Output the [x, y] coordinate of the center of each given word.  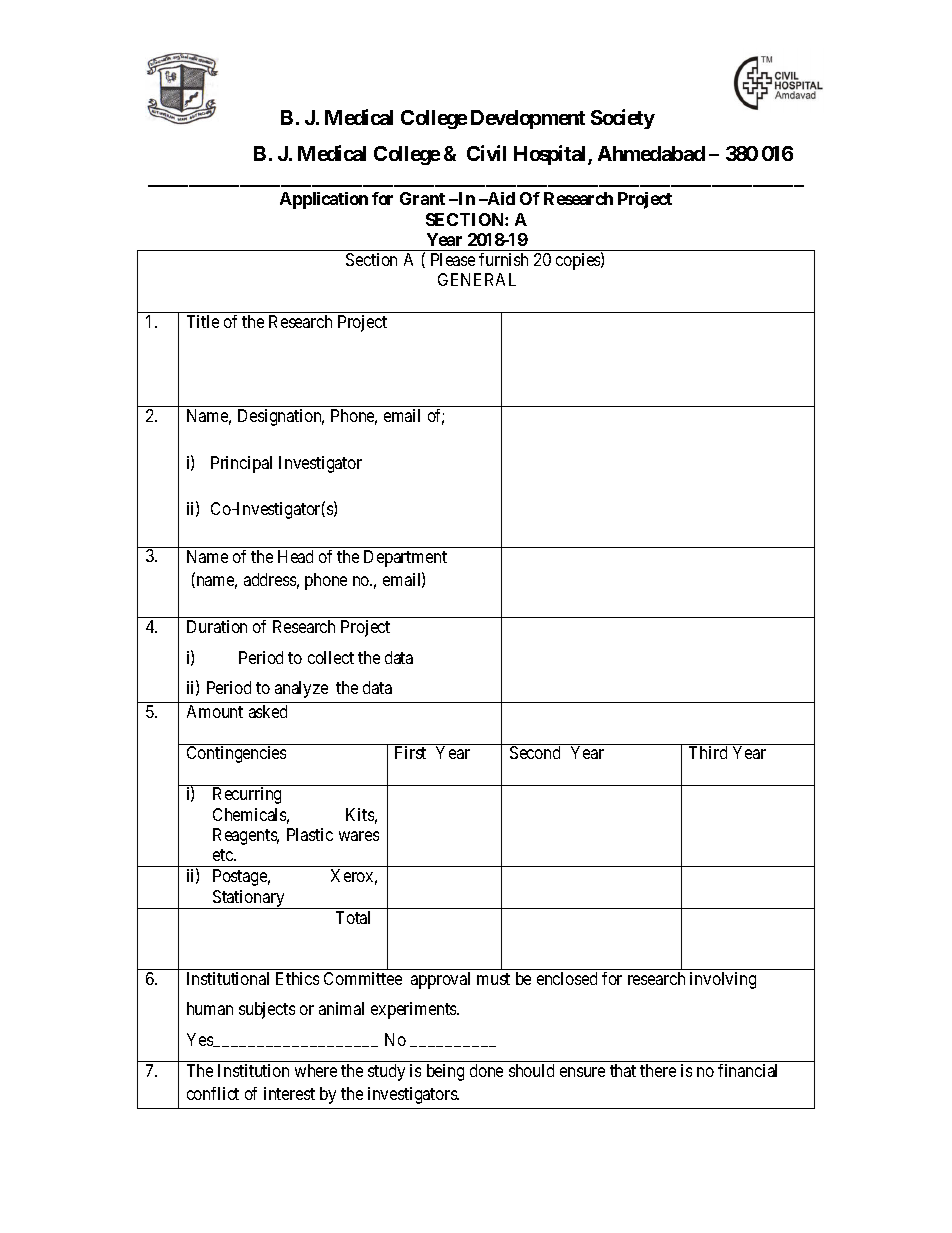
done [486, 1070]
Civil [486, 153]
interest [289, 1093]
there [658, 1070]
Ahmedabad [651, 153]
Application [324, 200]
